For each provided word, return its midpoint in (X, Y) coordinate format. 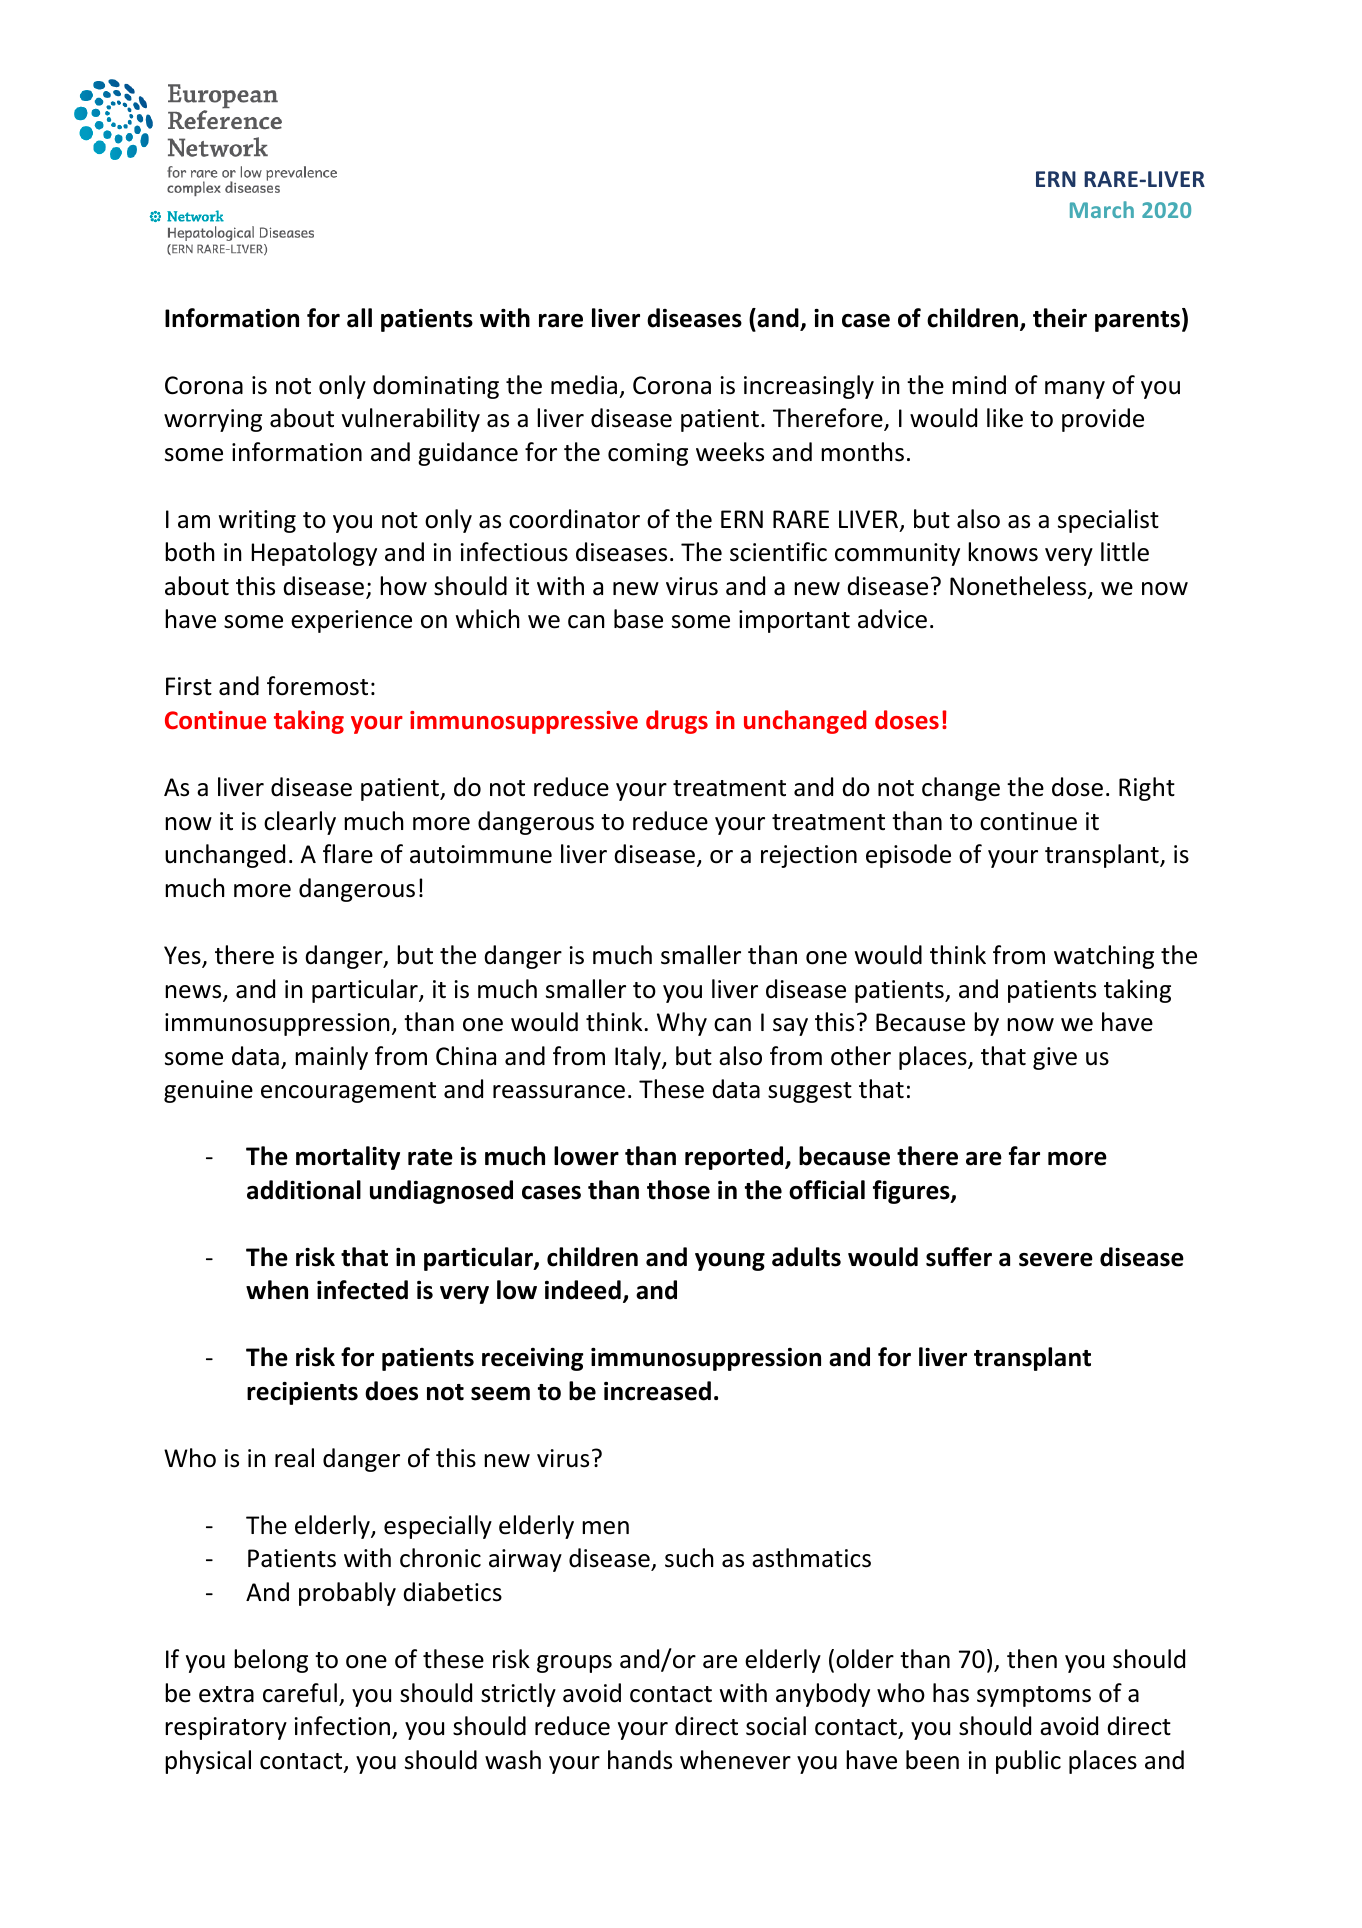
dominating (436, 387)
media (584, 385)
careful (300, 1693)
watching (1104, 957)
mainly (331, 1058)
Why (682, 1024)
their (1060, 318)
